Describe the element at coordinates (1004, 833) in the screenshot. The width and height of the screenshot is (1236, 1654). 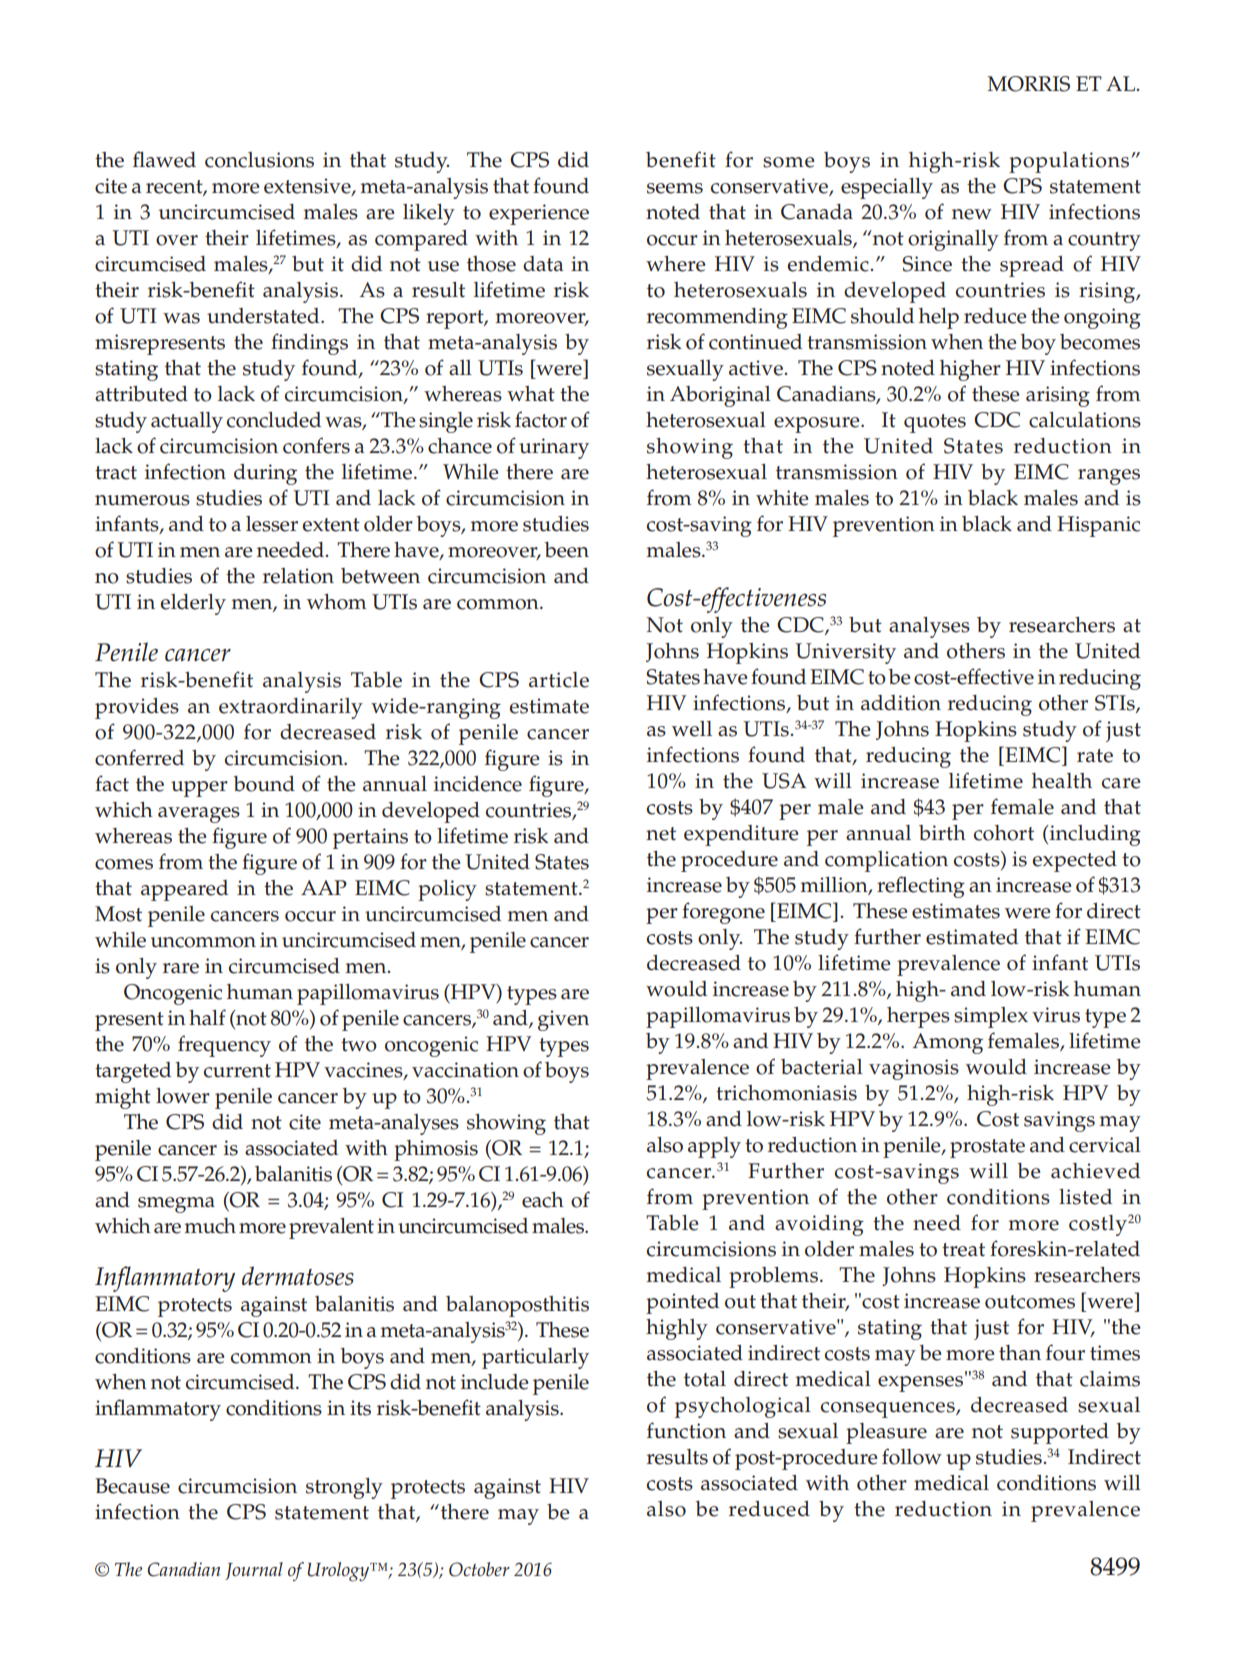
I see `cohort` at that location.
